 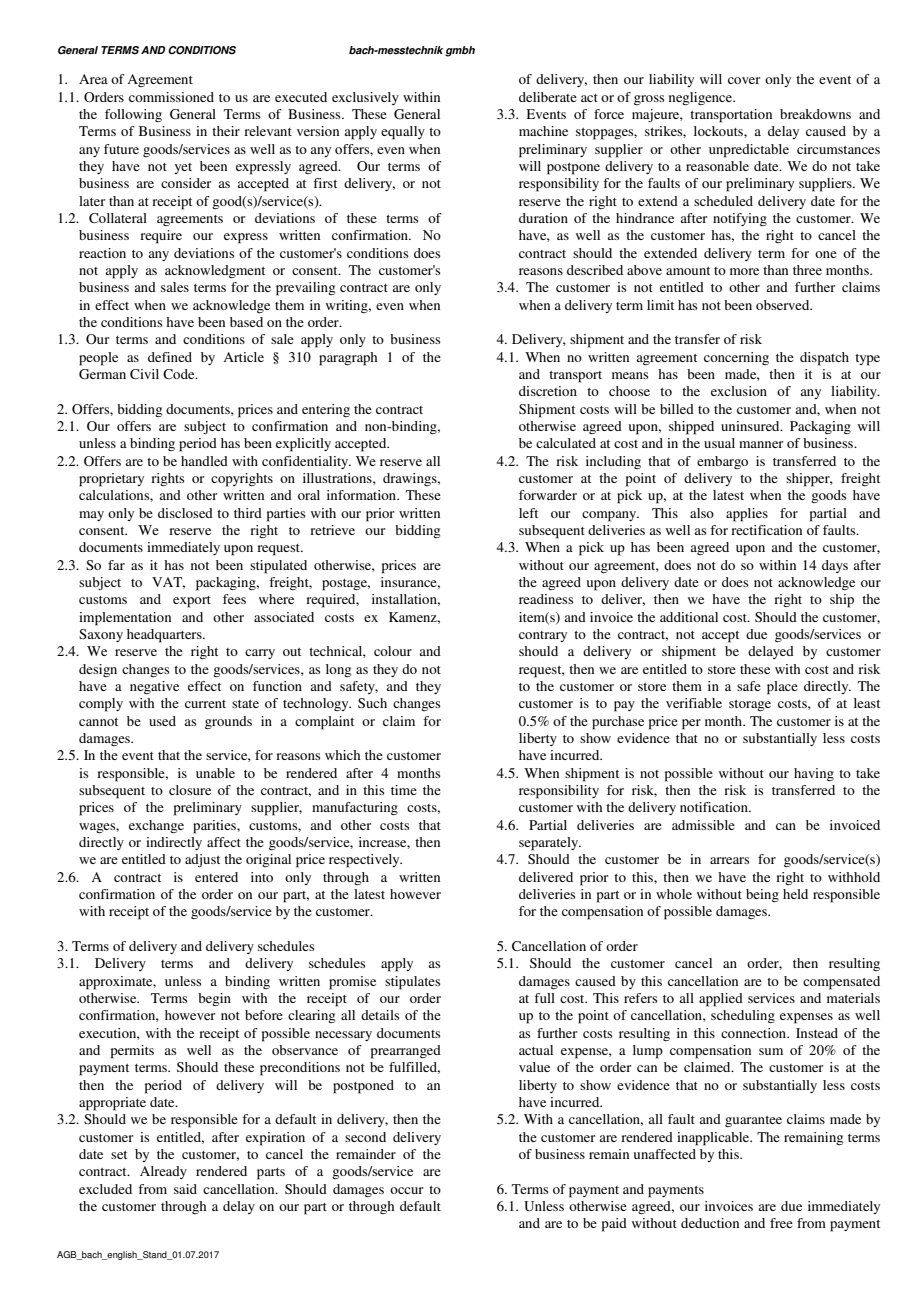 What do you see at coordinates (782, 688) in the page?
I see `place` at bounding box center [782, 688].
